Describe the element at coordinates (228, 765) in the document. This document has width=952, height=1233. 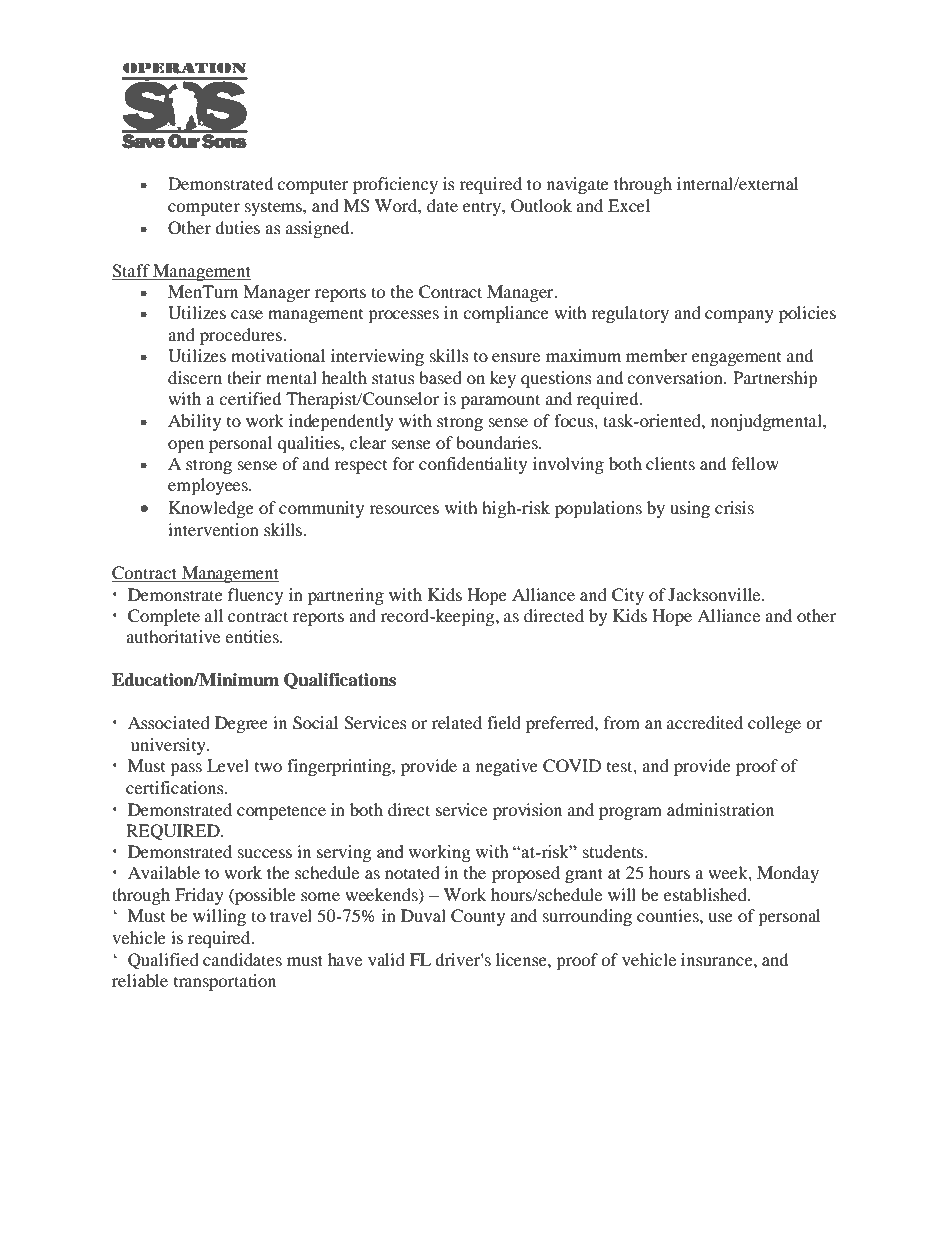
I see `Level` at that location.
